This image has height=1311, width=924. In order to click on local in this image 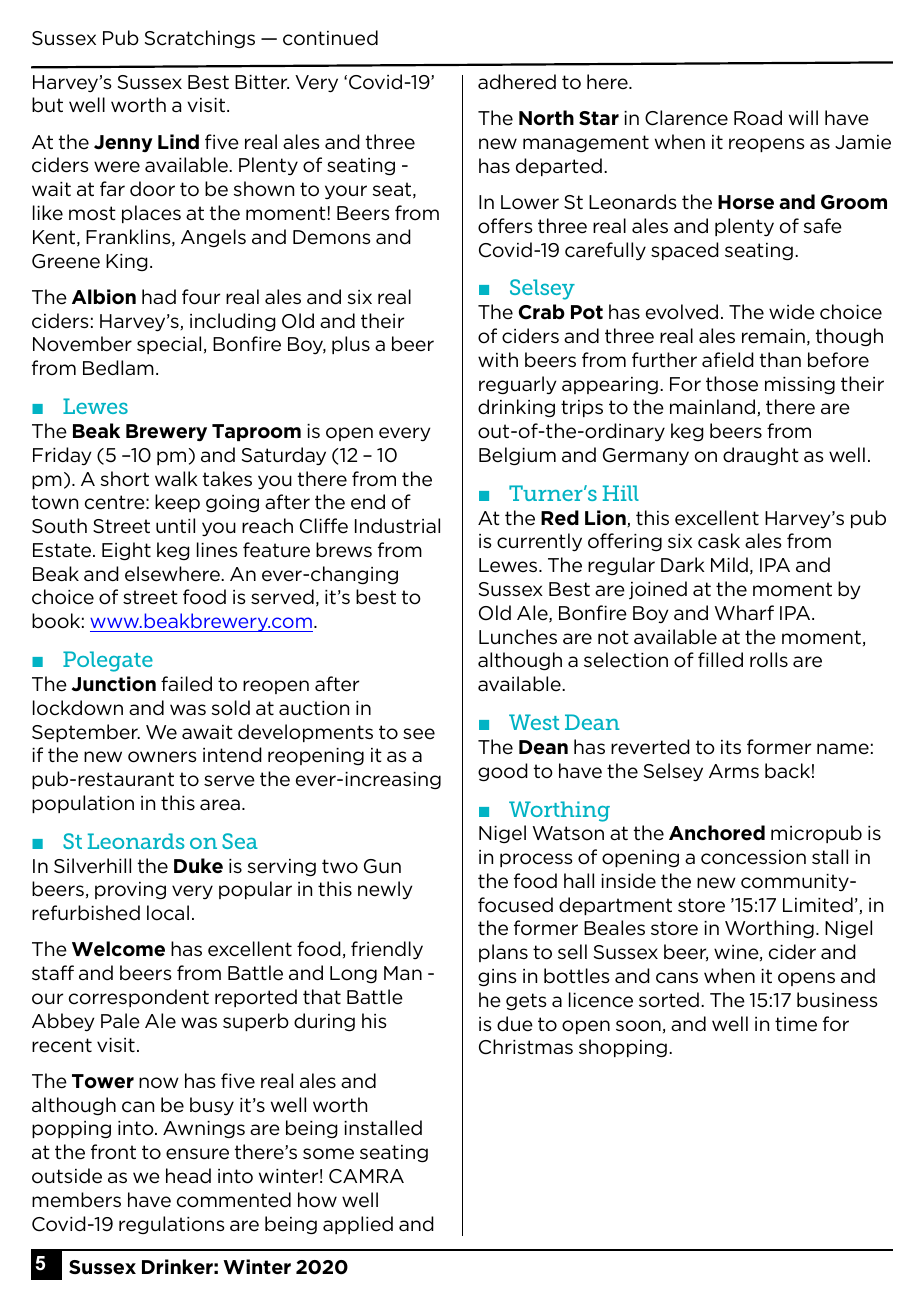, I will do `click(168, 913)`.
